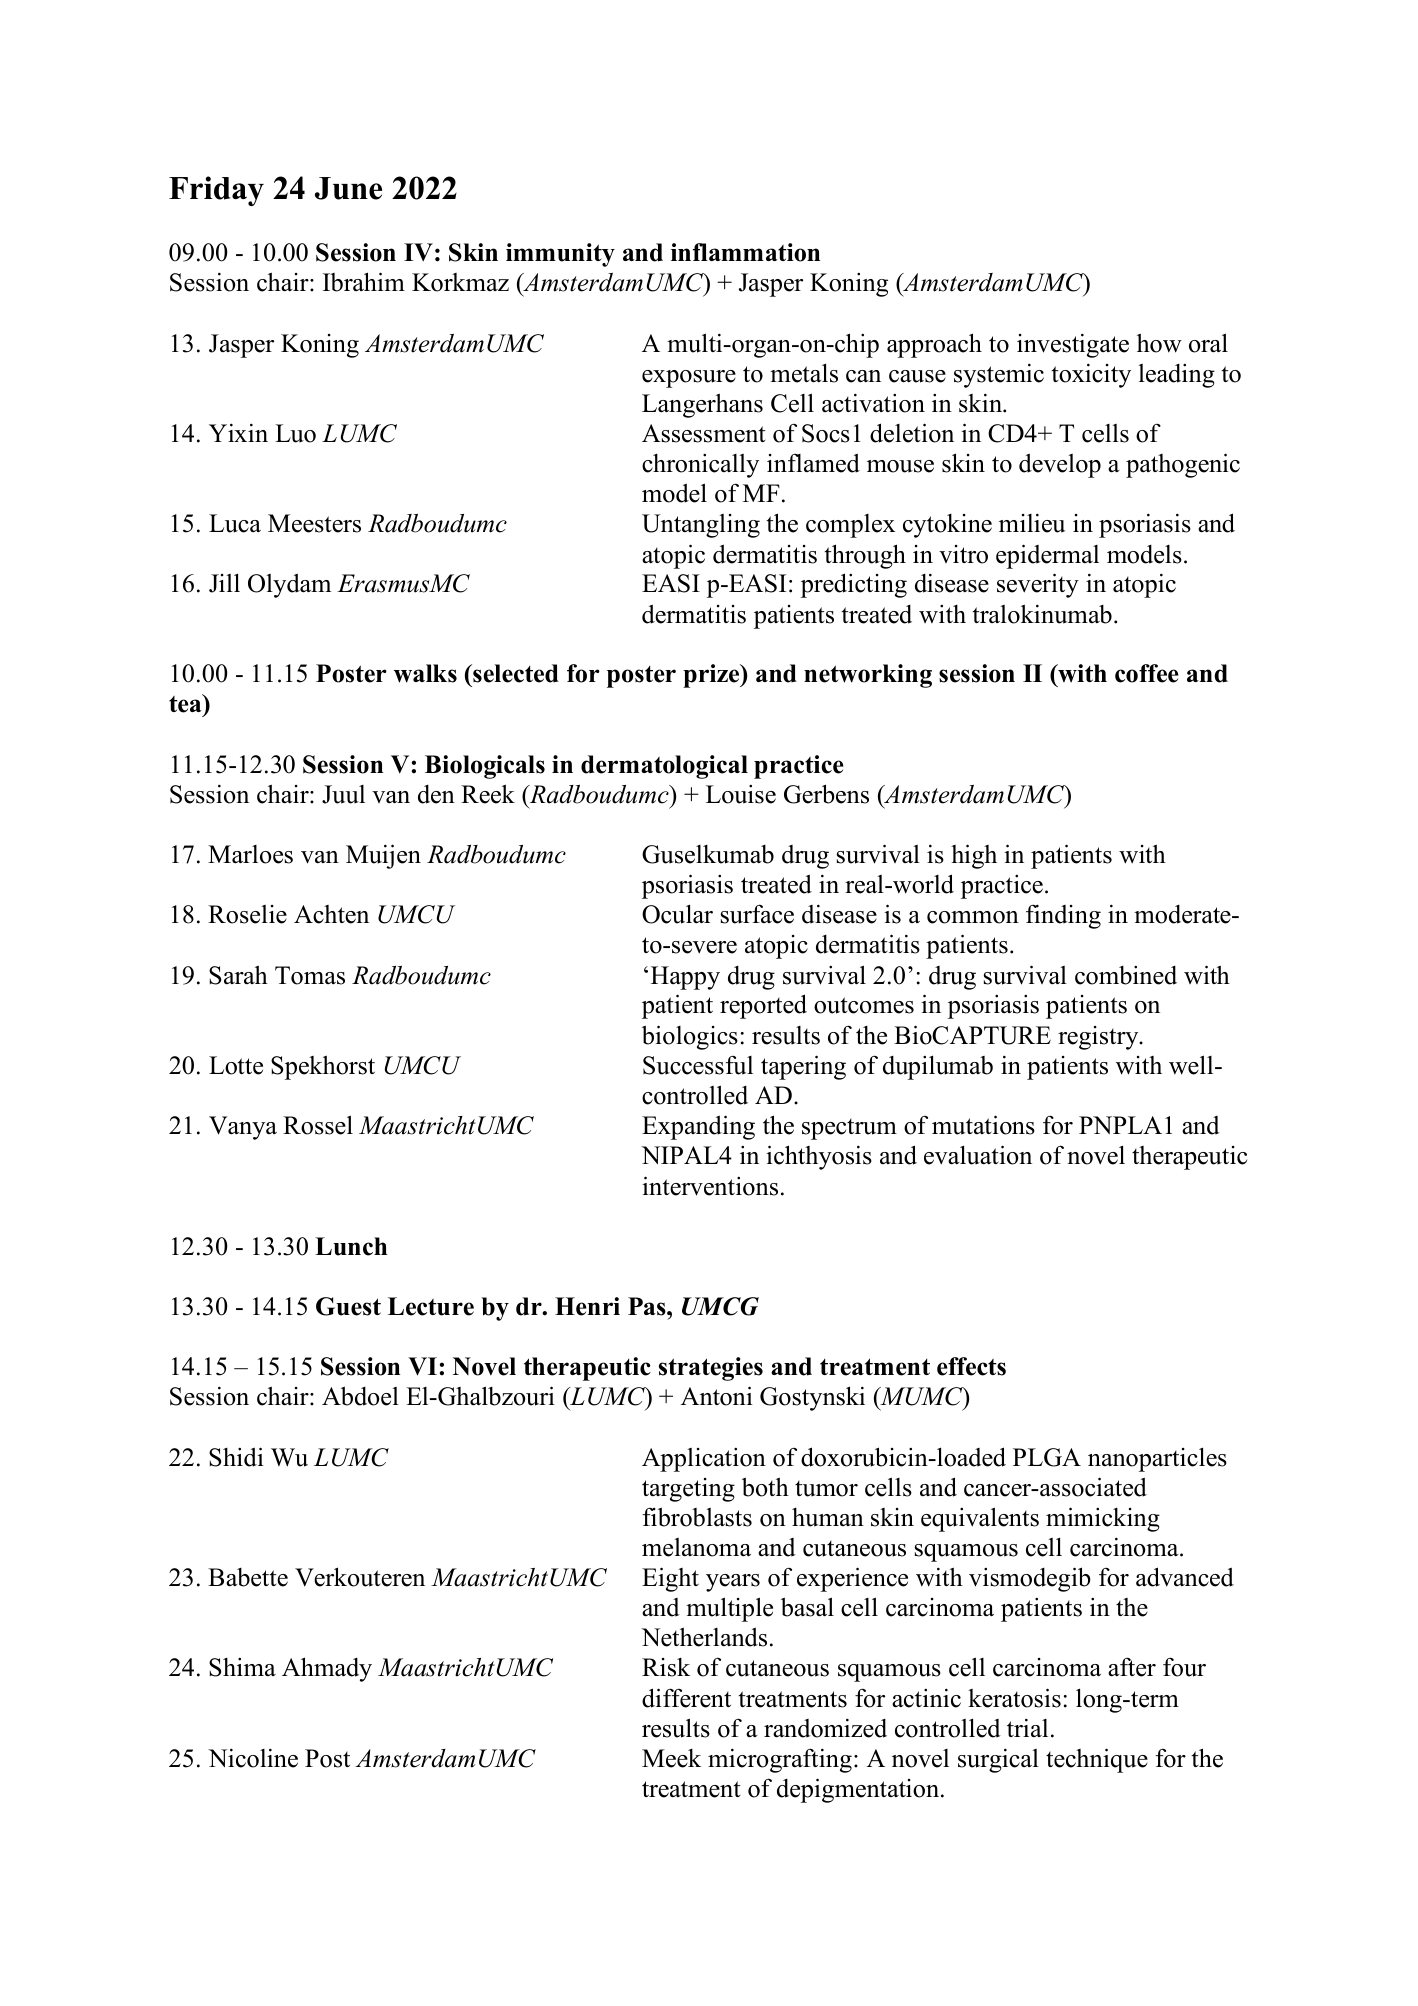 This screenshot has width=1418, height=2006. What do you see at coordinates (242, 1667) in the screenshot?
I see `Shima` at bounding box center [242, 1667].
